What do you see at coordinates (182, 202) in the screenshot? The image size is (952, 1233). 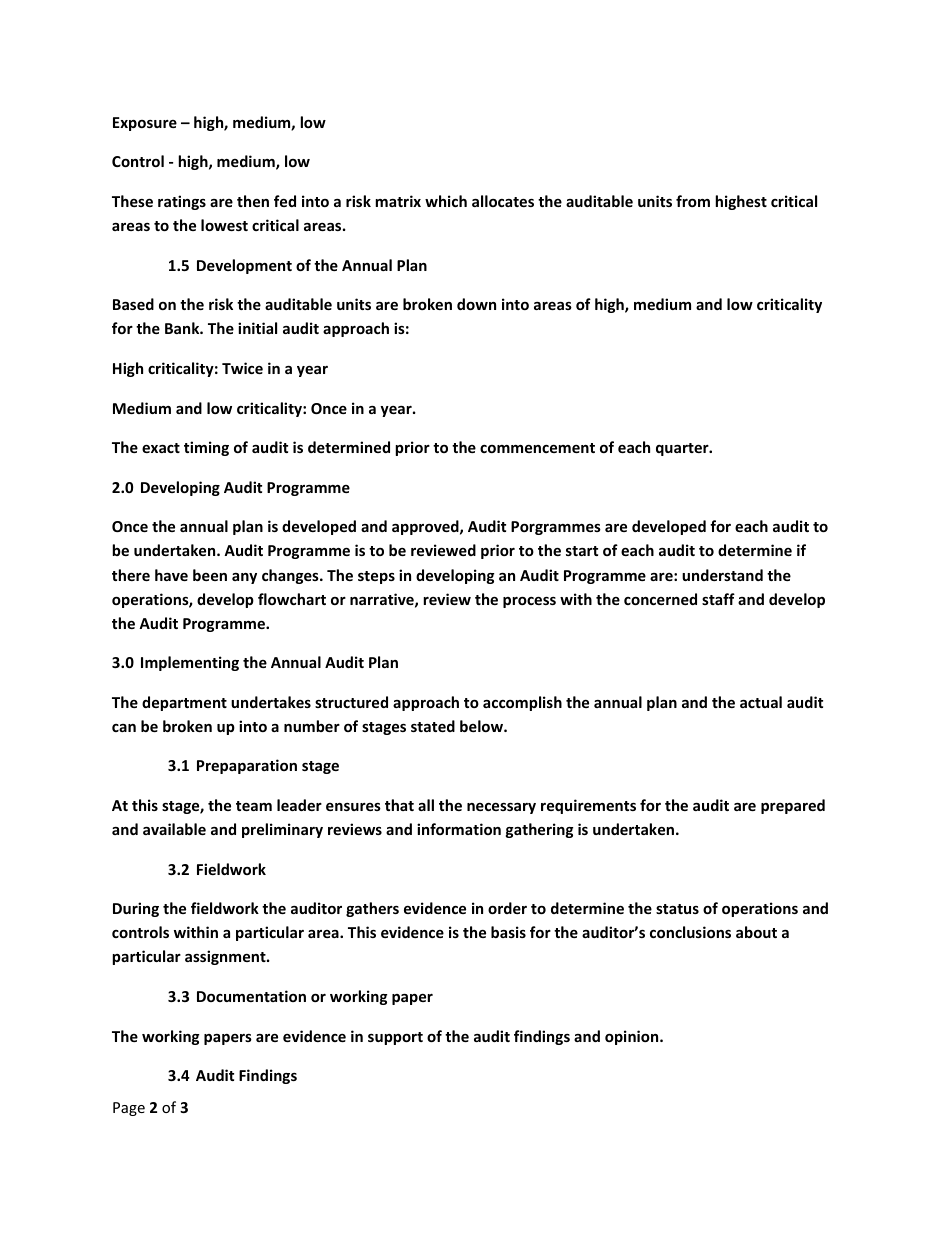 I see `ratings` at bounding box center [182, 202].
